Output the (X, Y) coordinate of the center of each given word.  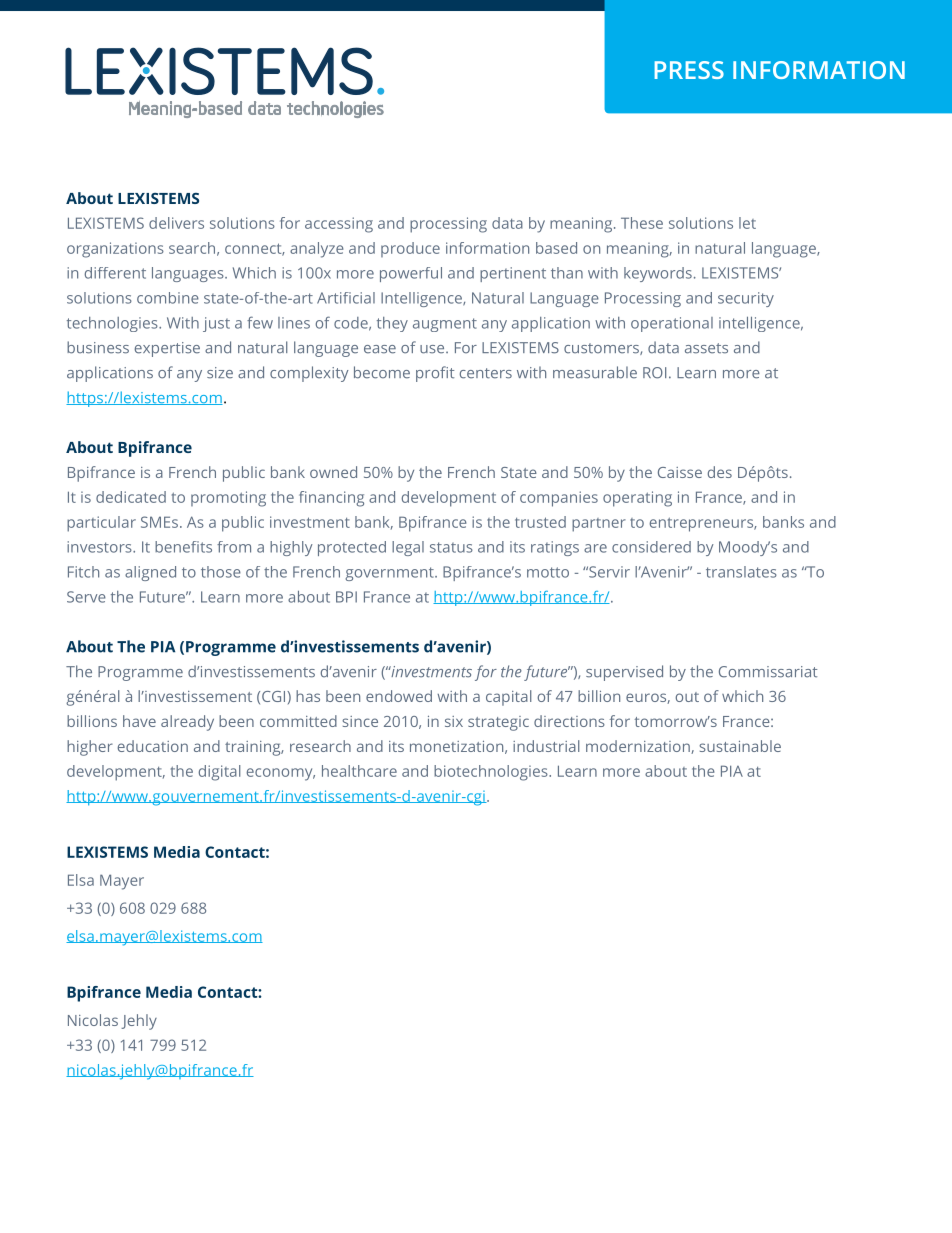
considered (651, 547)
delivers (176, 223)
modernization (639, 747)
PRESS (689, 70)
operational (672, 324)
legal (408, 548)
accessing (339, 225)
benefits (183, 547)
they (392, 324)
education (153, 746)
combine (168, 298)
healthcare (359, 771)
